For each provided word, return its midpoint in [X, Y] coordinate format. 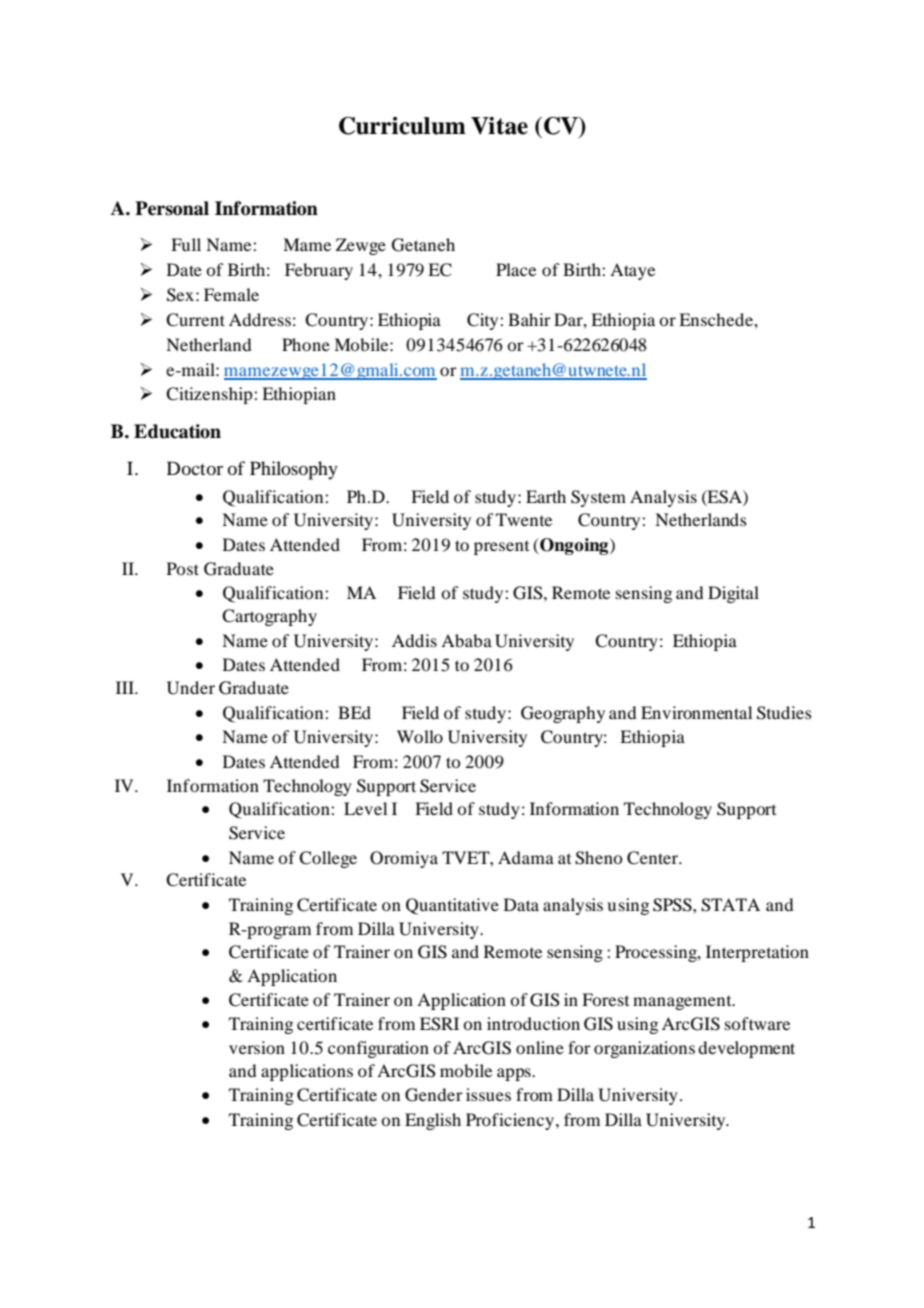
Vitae [499, 126]
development [746, 1049]
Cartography [269, 617]
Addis [414, 640]
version [257, 1047]
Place [516, 269]
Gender [434, 1095]
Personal [172, 208]
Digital [733, 594]
